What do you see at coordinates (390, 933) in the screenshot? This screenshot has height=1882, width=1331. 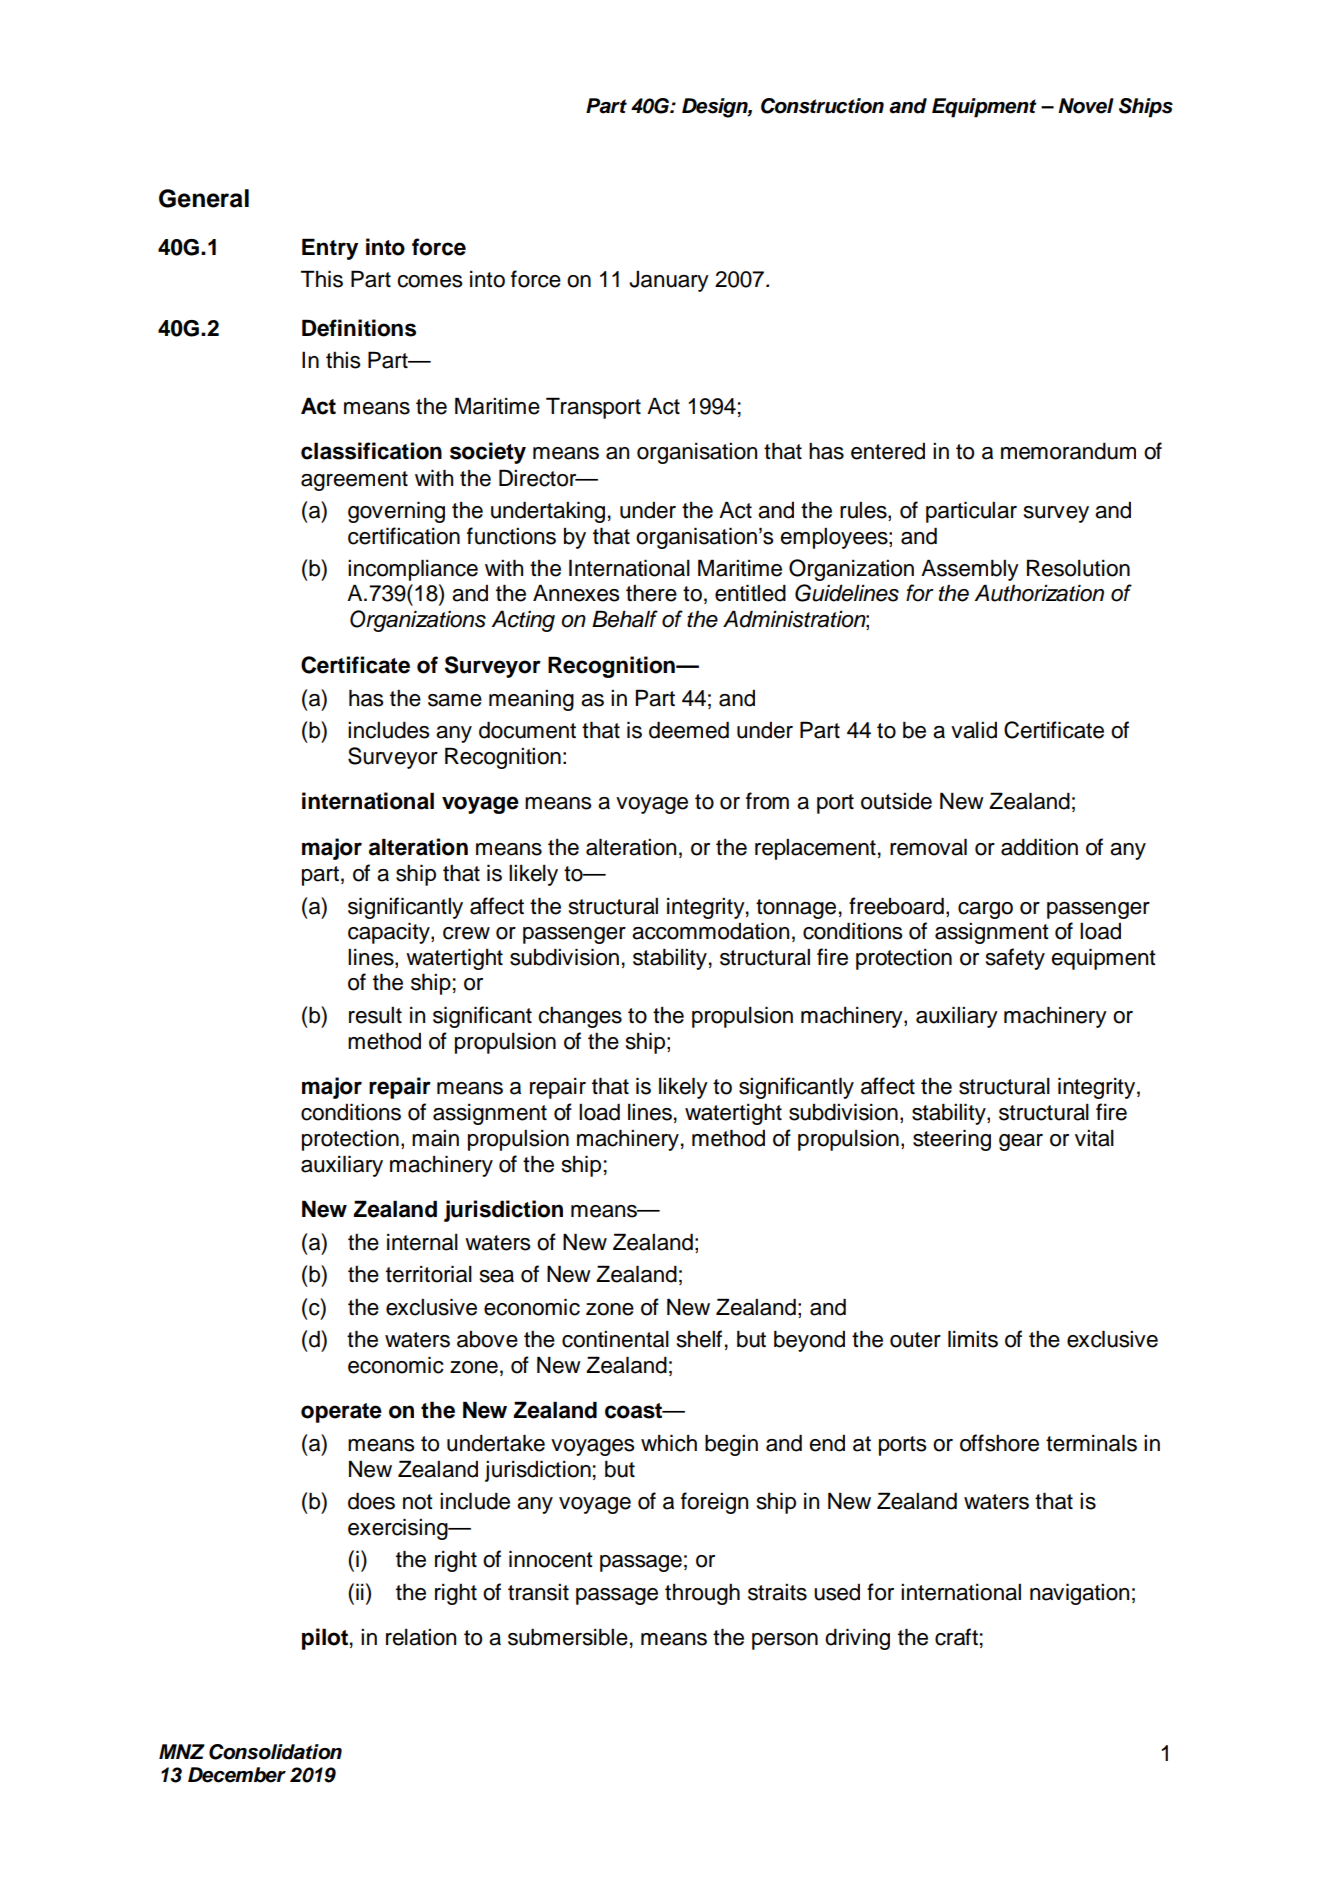 I see `capacity` at bounding box center [390, 933].
